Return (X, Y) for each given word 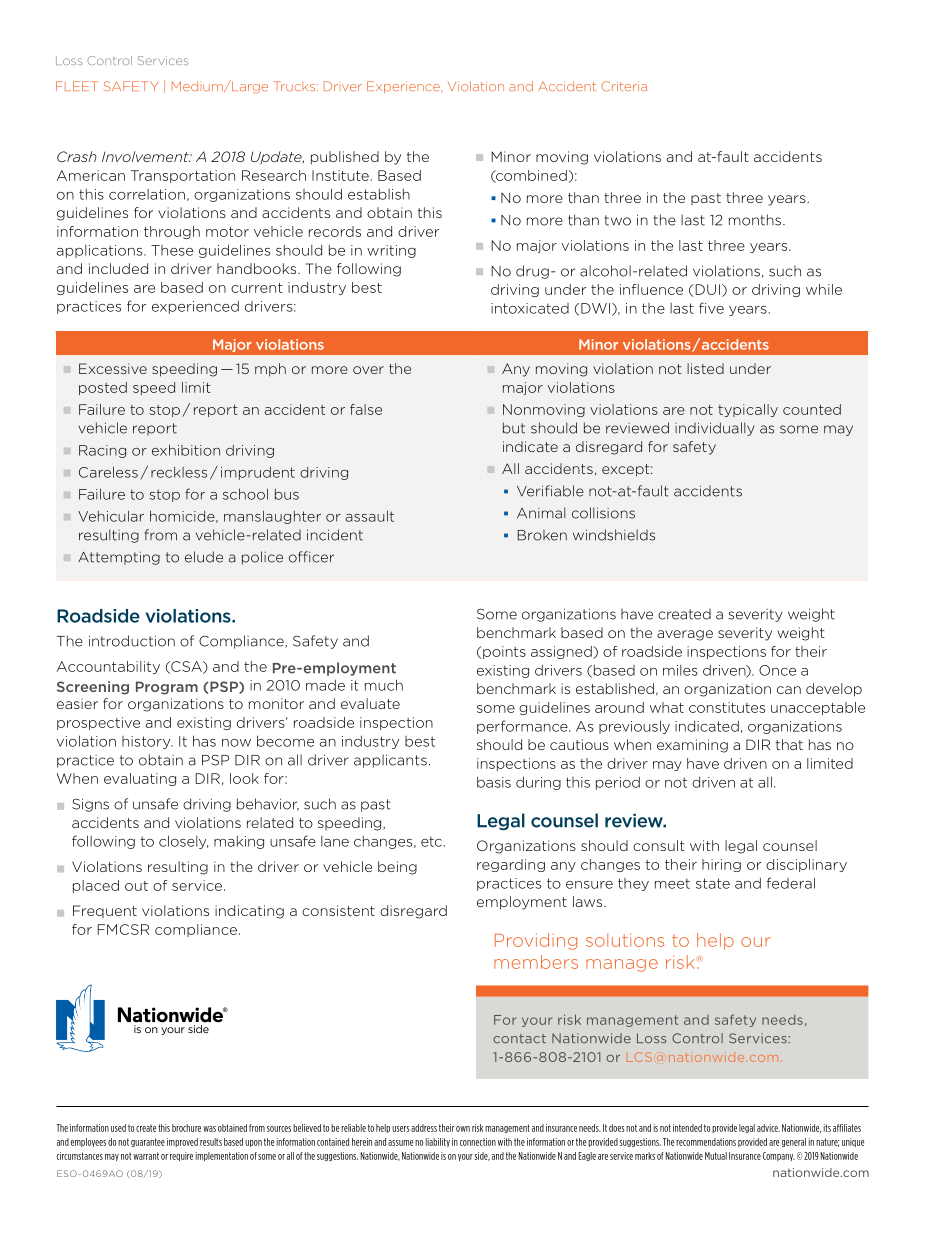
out (136, 886)
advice (768, 1128)
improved (182, 1142)
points (503, 652)
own (463, 1129)
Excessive (113, 368)
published (345, 158)
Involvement (146, 156)
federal (791, 883)
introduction (132, 641)
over (368, 370)
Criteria (624, 86)
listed (705, 368)
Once (777, 670)
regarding (511, 865)
